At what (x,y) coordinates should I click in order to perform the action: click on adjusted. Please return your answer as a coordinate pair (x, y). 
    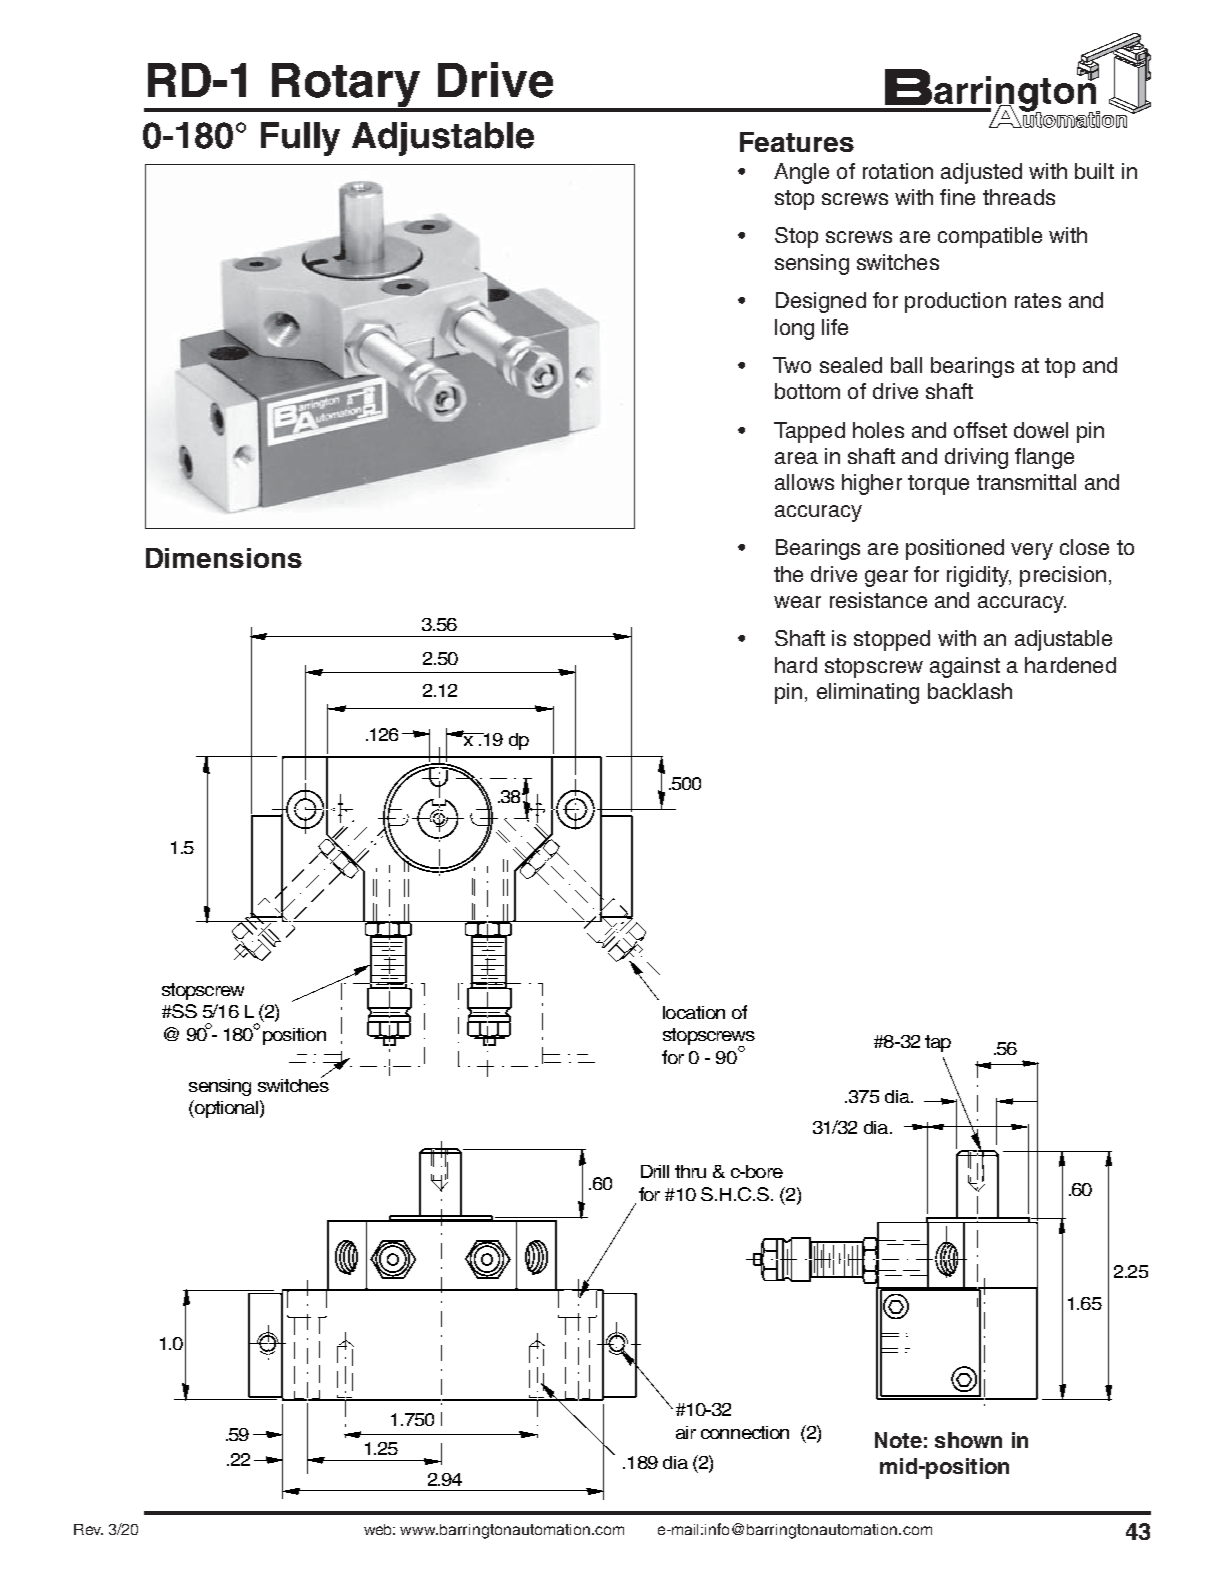
    Looking at the image, I should click on (981, 173).
